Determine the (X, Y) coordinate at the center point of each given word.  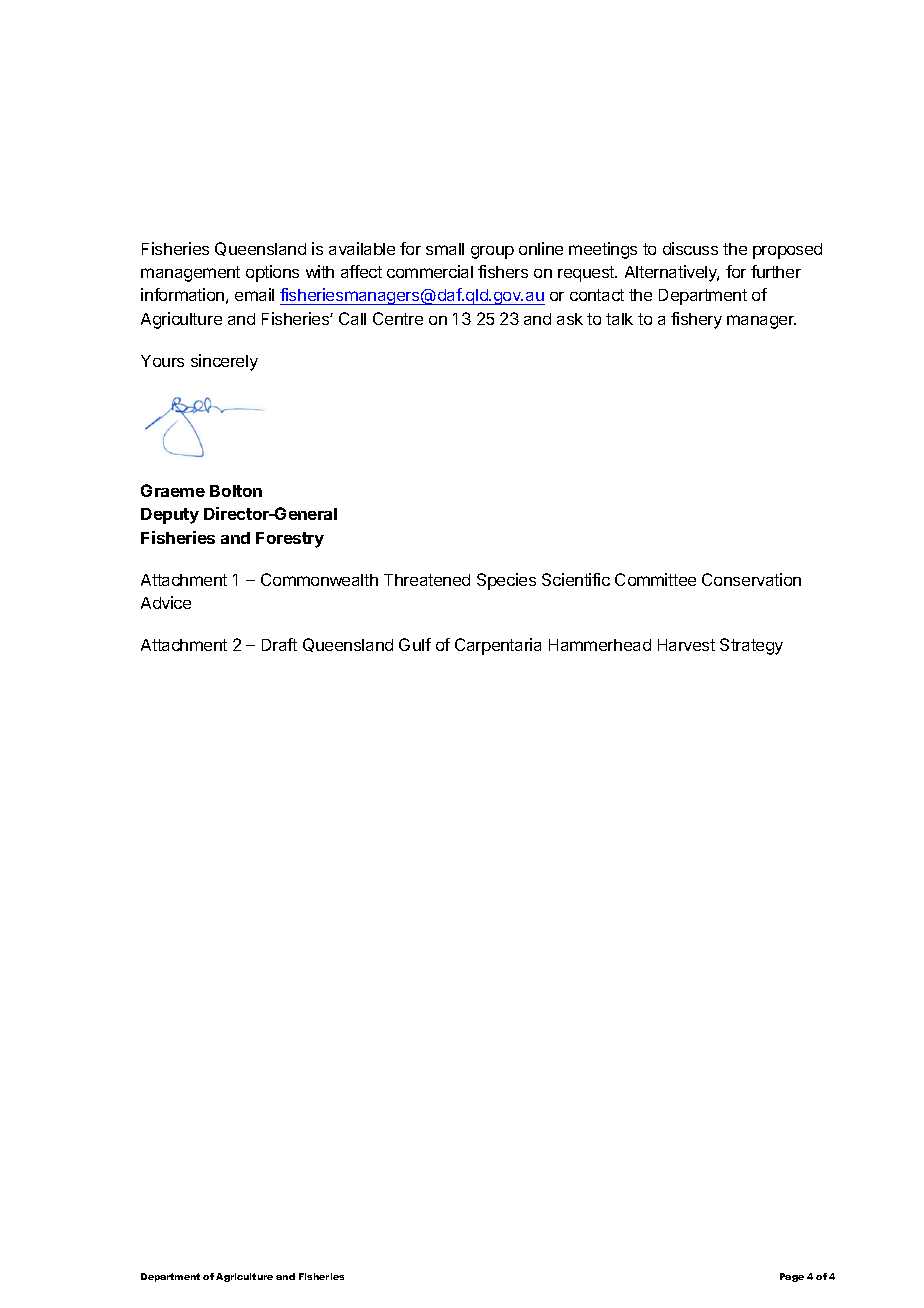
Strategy (751, 646)
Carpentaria (498, 646)
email (254, 294)
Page (792, 1277)
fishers (503, 271)
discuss (690, 248)
